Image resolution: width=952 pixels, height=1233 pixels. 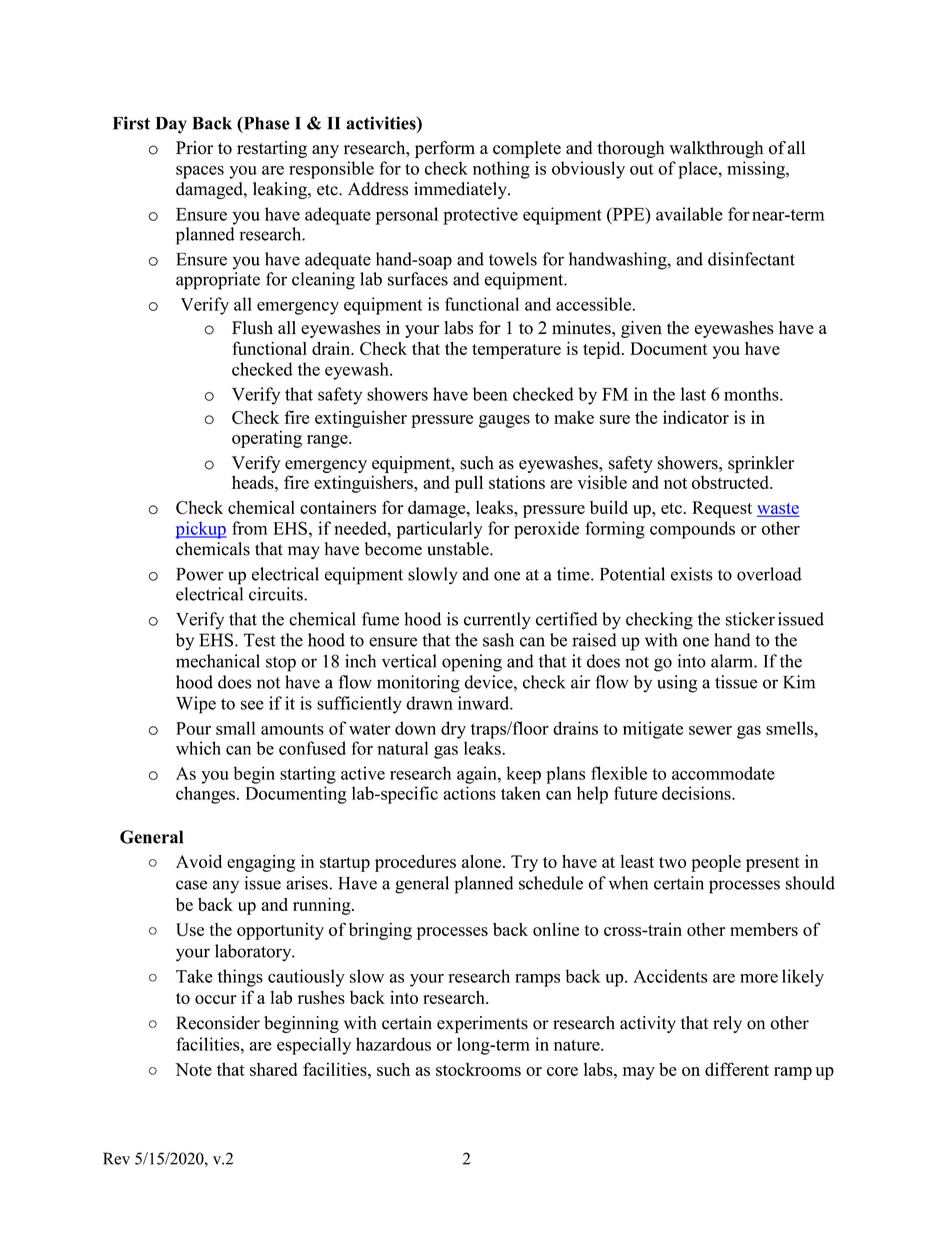 I want to click on walkthrough, so click(x=716, y=149).
